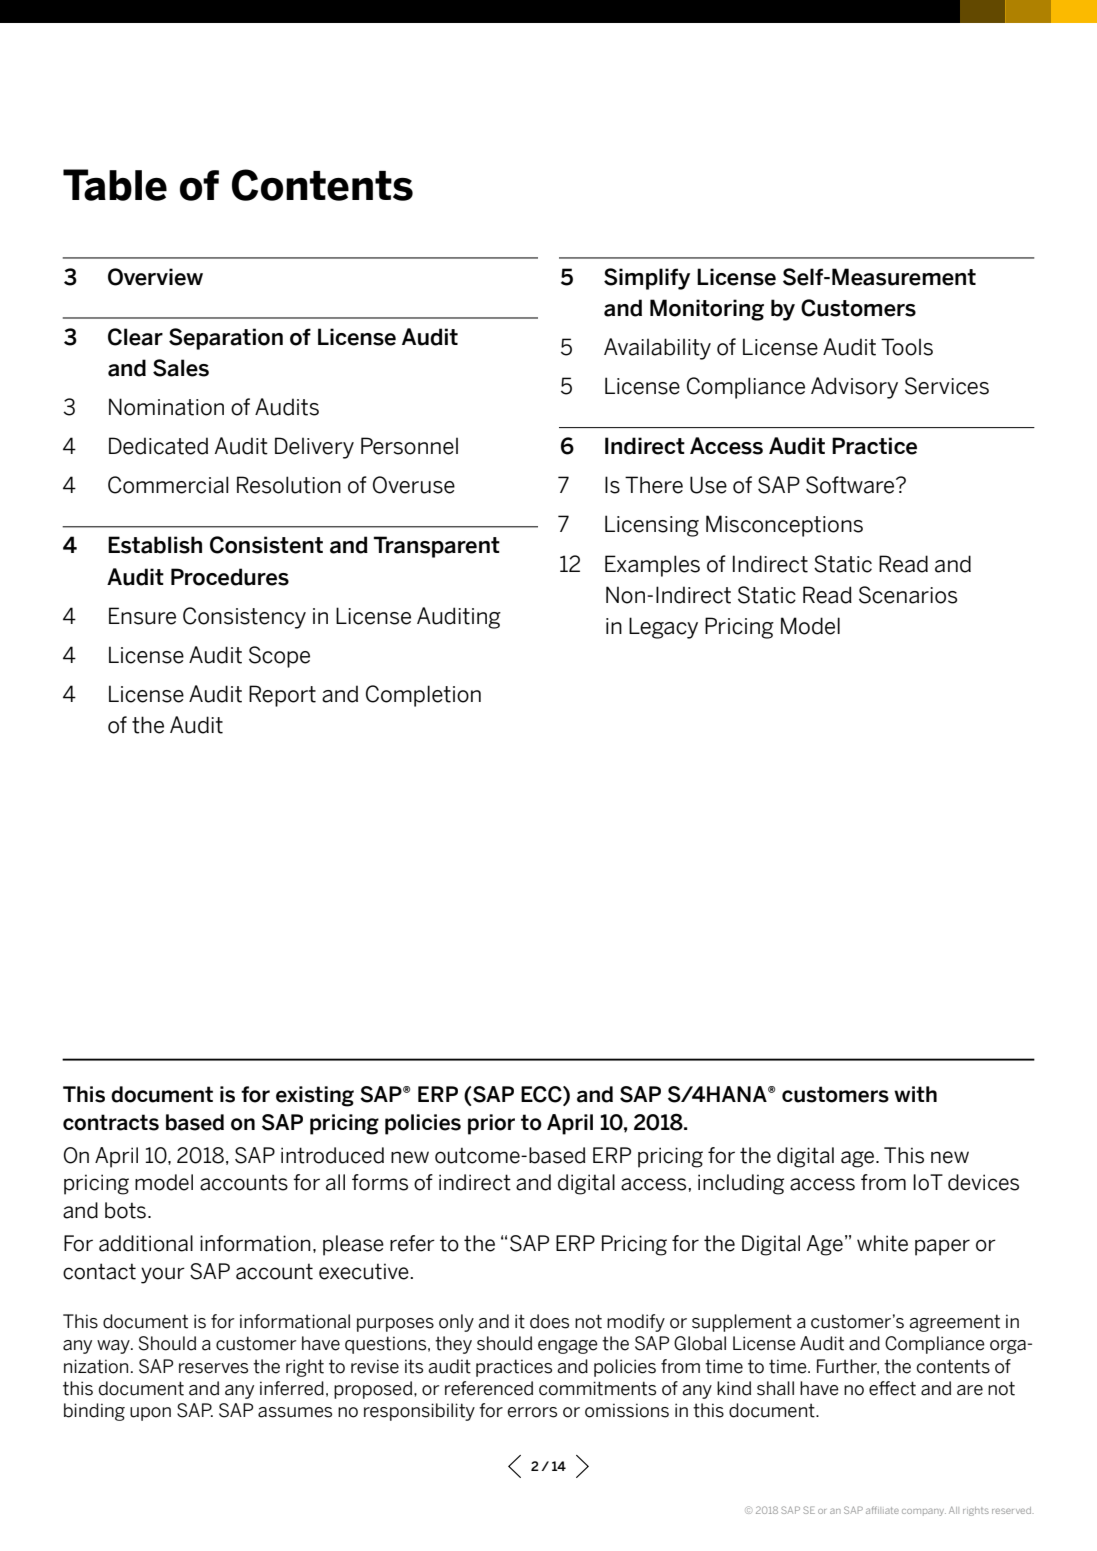 This page has height=1551, width=1097. Describe the element at coordinates (532, 1412) in the page. I see `errors` at that location.
